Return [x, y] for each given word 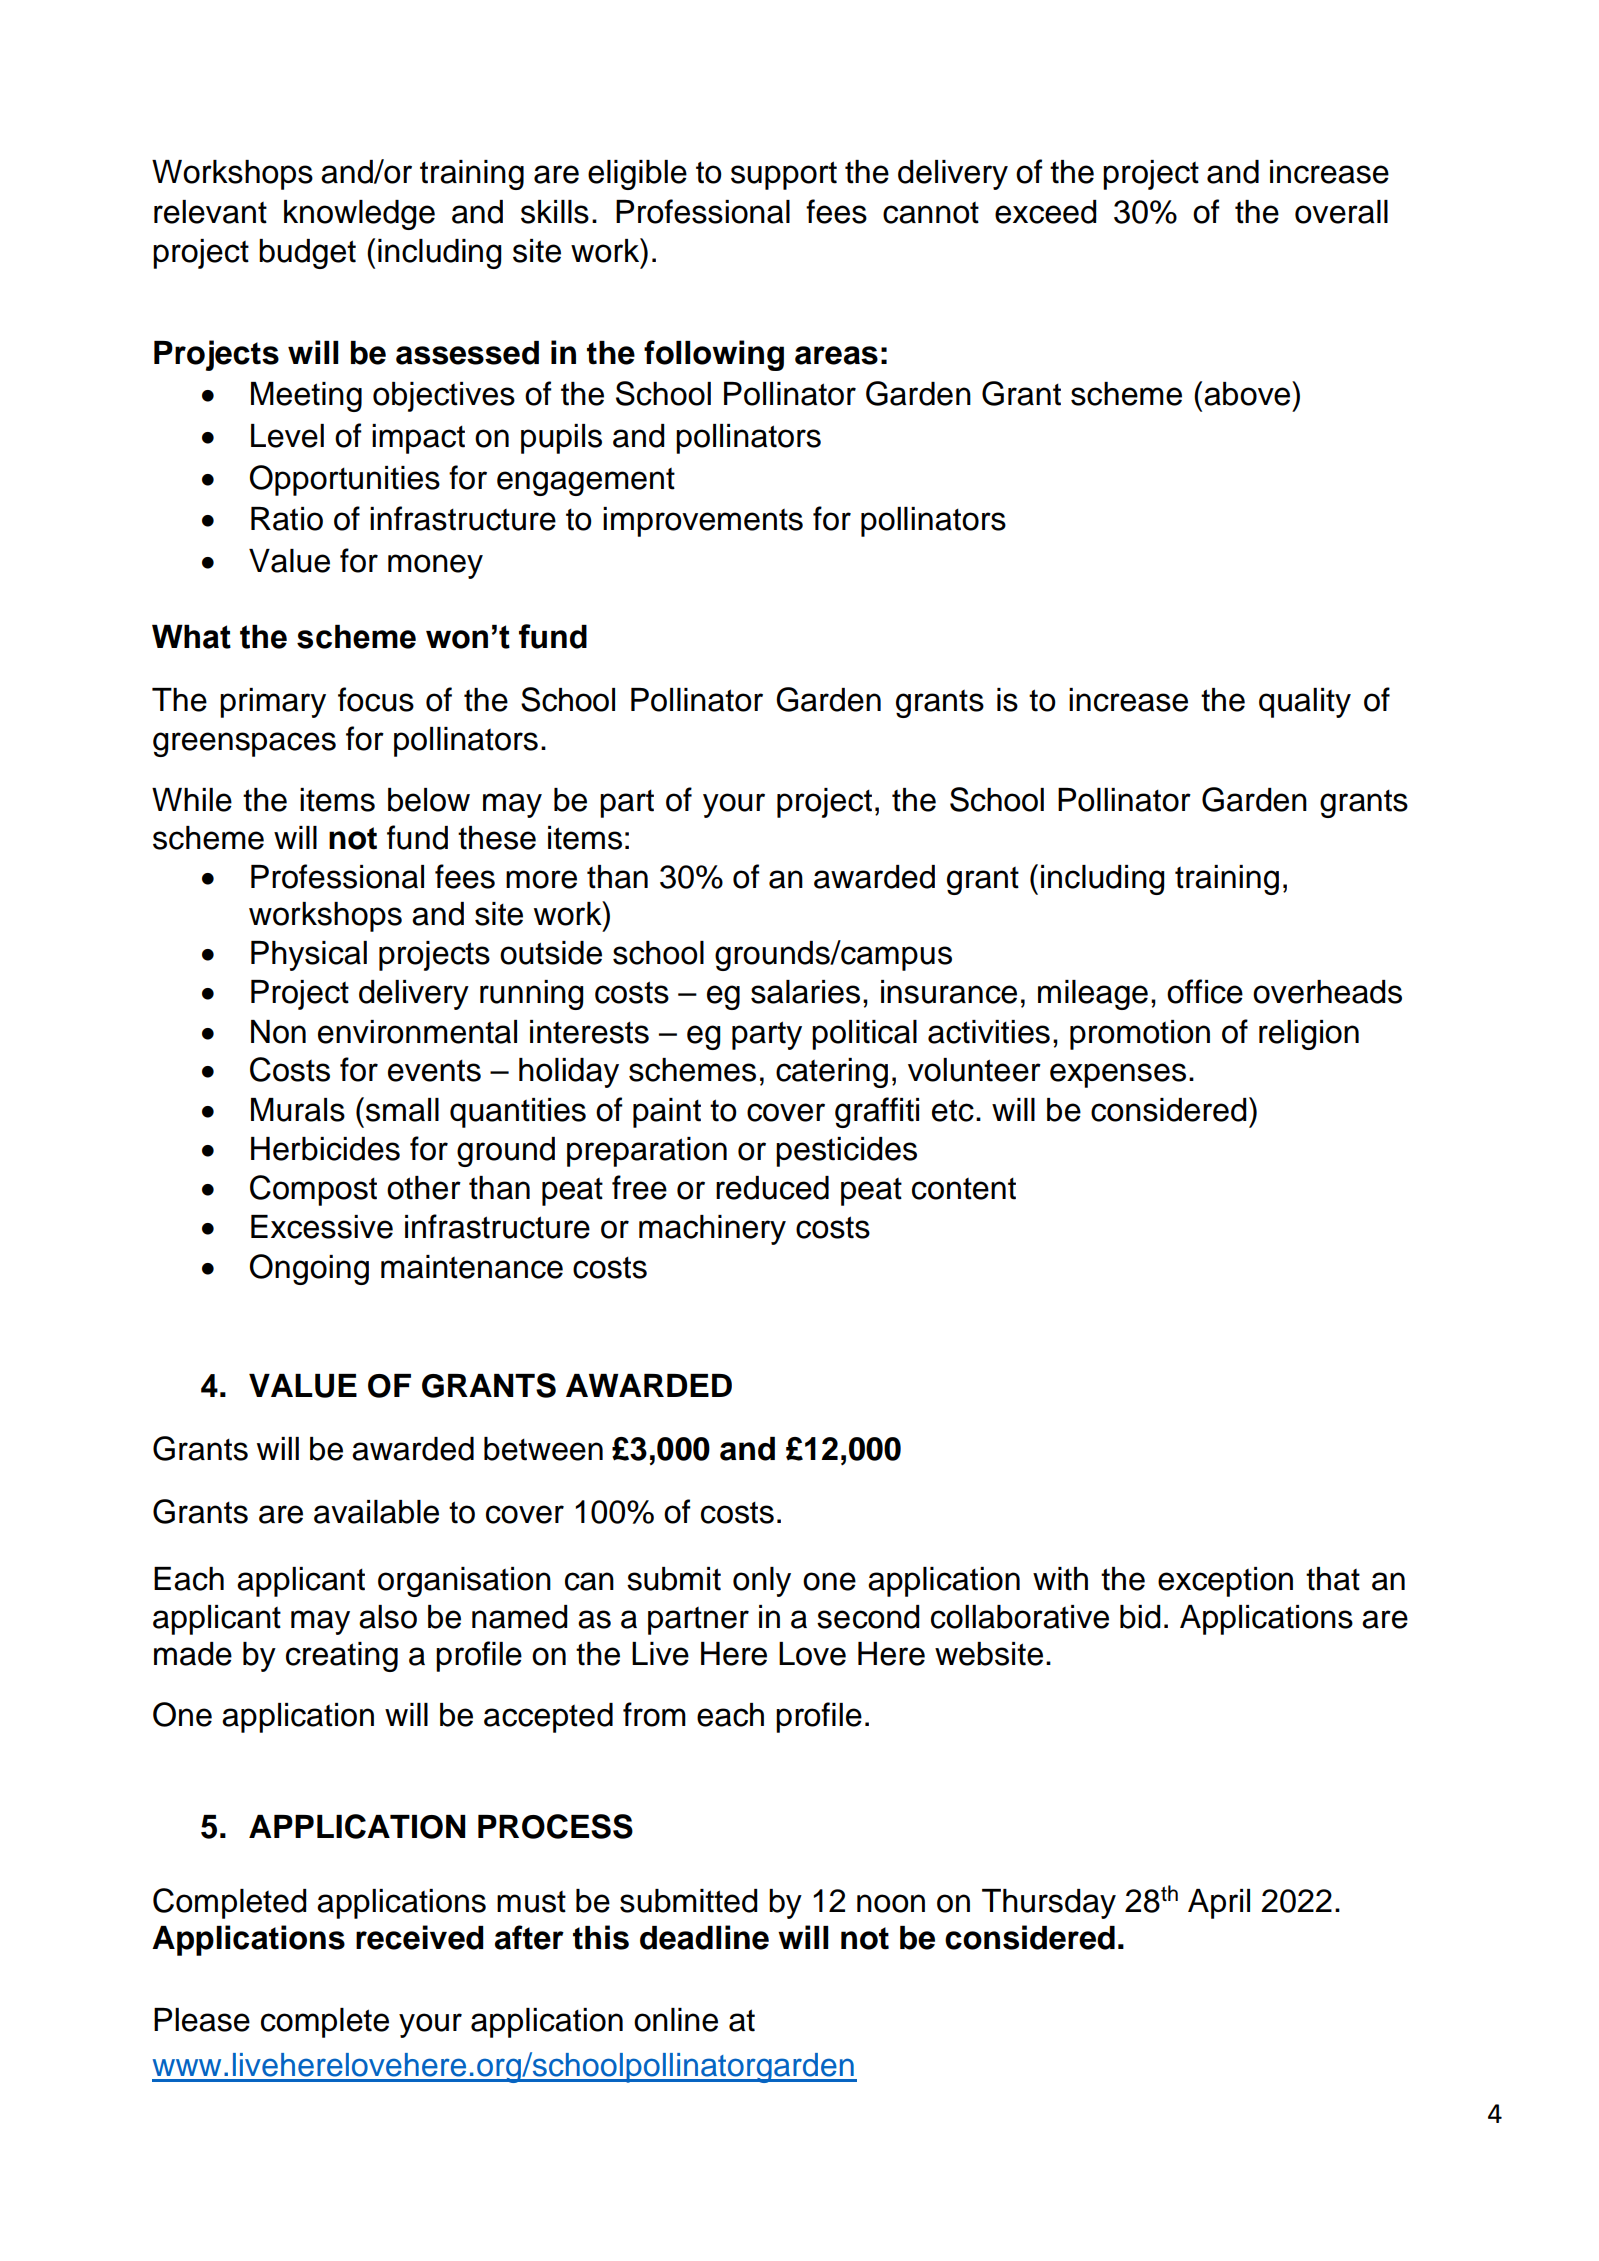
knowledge [359, 215]
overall [1341, 212]
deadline [704, 1937]
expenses [1118, 1075]
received [420, 1937]
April [1219, 1904]
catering [832, 1073]
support [784, 175]
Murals [298, 1110]
